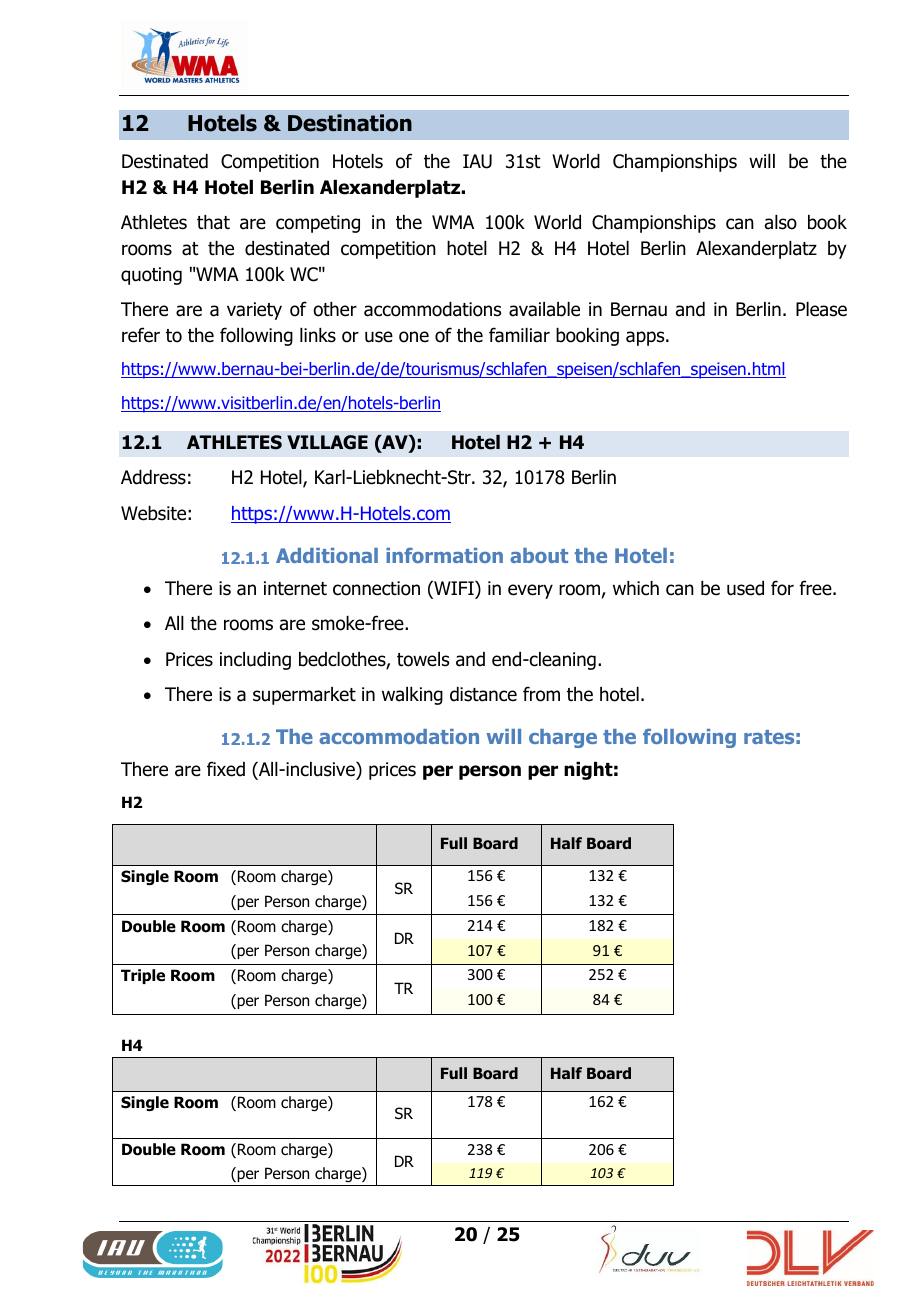  What do you see at coordinates (213, 222) in the document?
I see `that` at bounding box center [213, 222].
